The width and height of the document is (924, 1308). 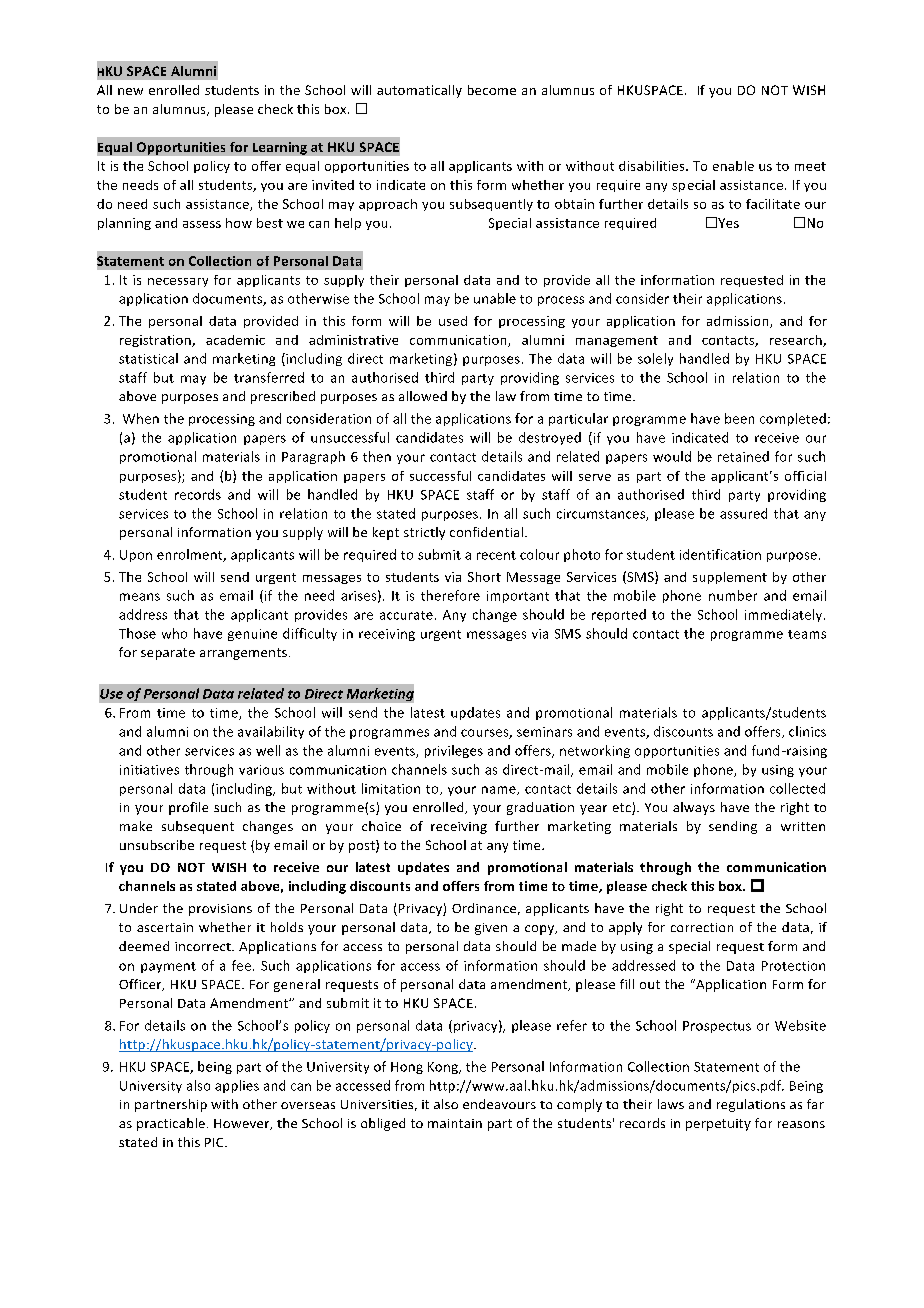 What do you see at coordinates (499, 1104) in the document?
I see `endeavours` at bounding box center [499, 1104].
